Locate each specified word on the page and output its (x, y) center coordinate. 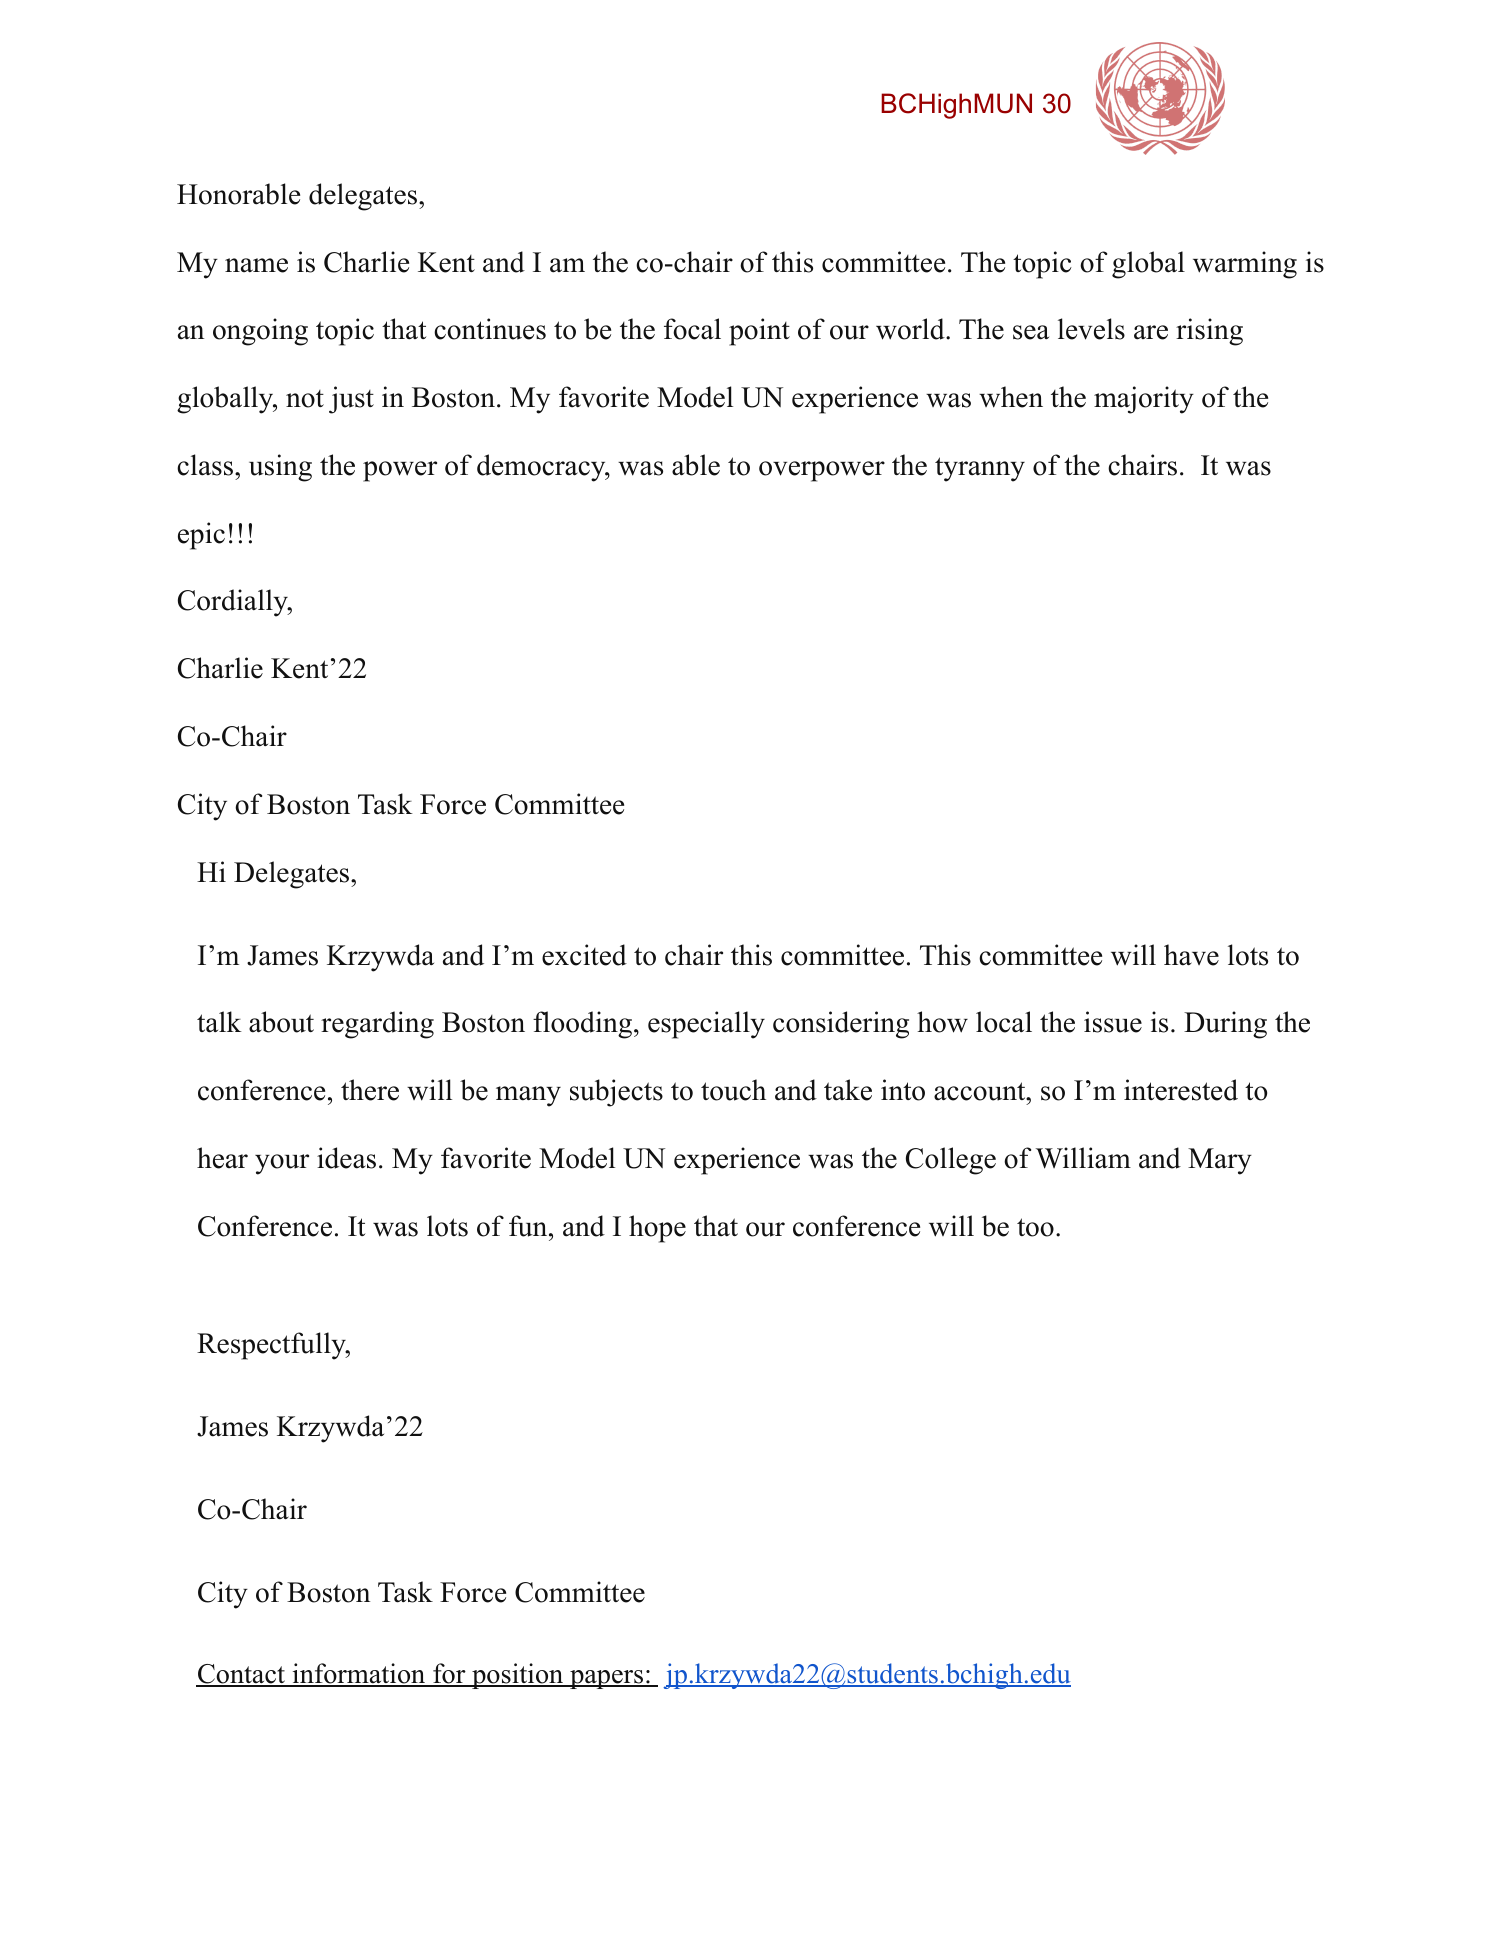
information (359, 1675)
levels (1091, 329)
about (281, 1022)
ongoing (260, 332)
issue (1113, 1022)
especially (706, 1025)
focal (692, 329)
